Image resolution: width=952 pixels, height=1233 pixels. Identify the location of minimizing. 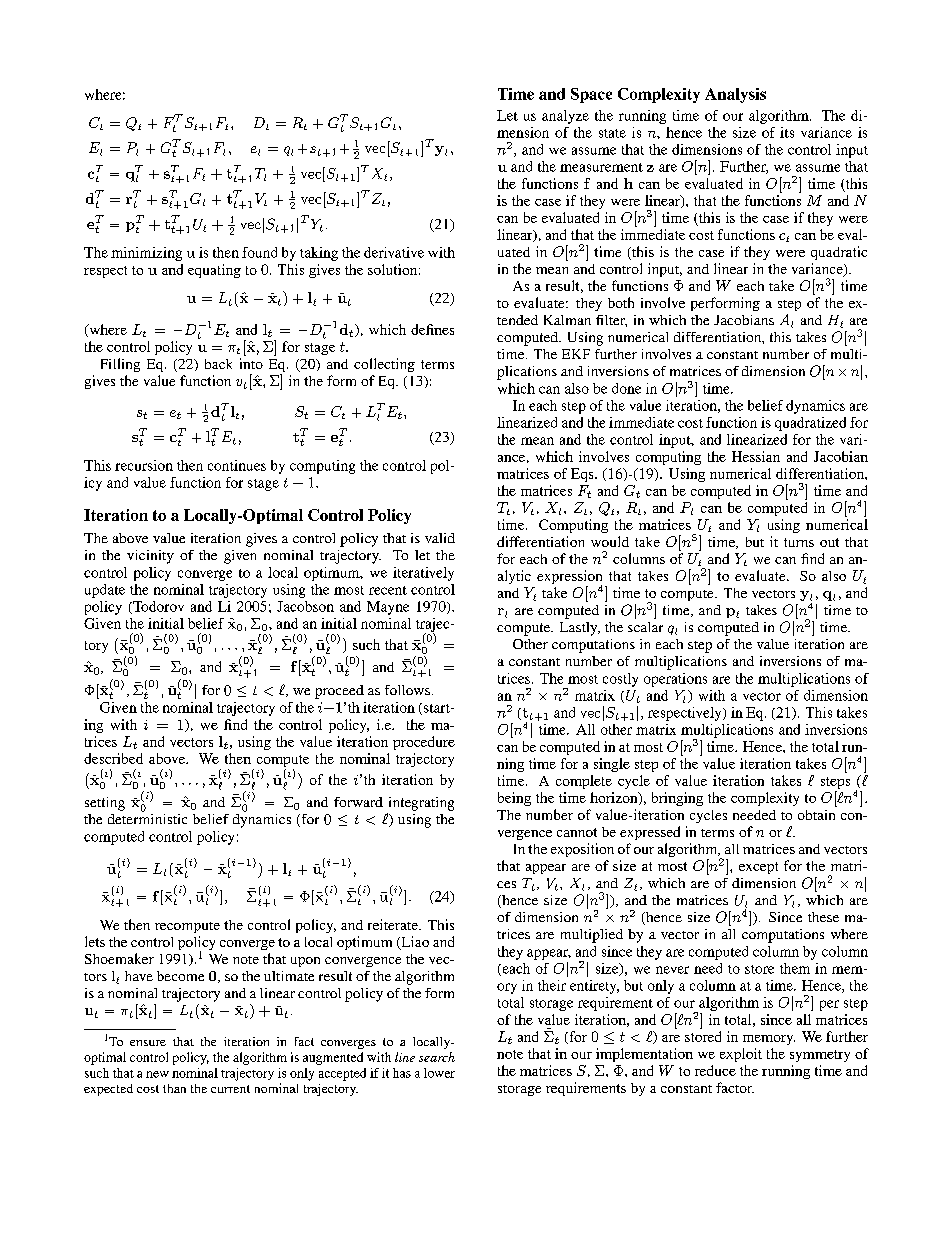
(146, 254).
